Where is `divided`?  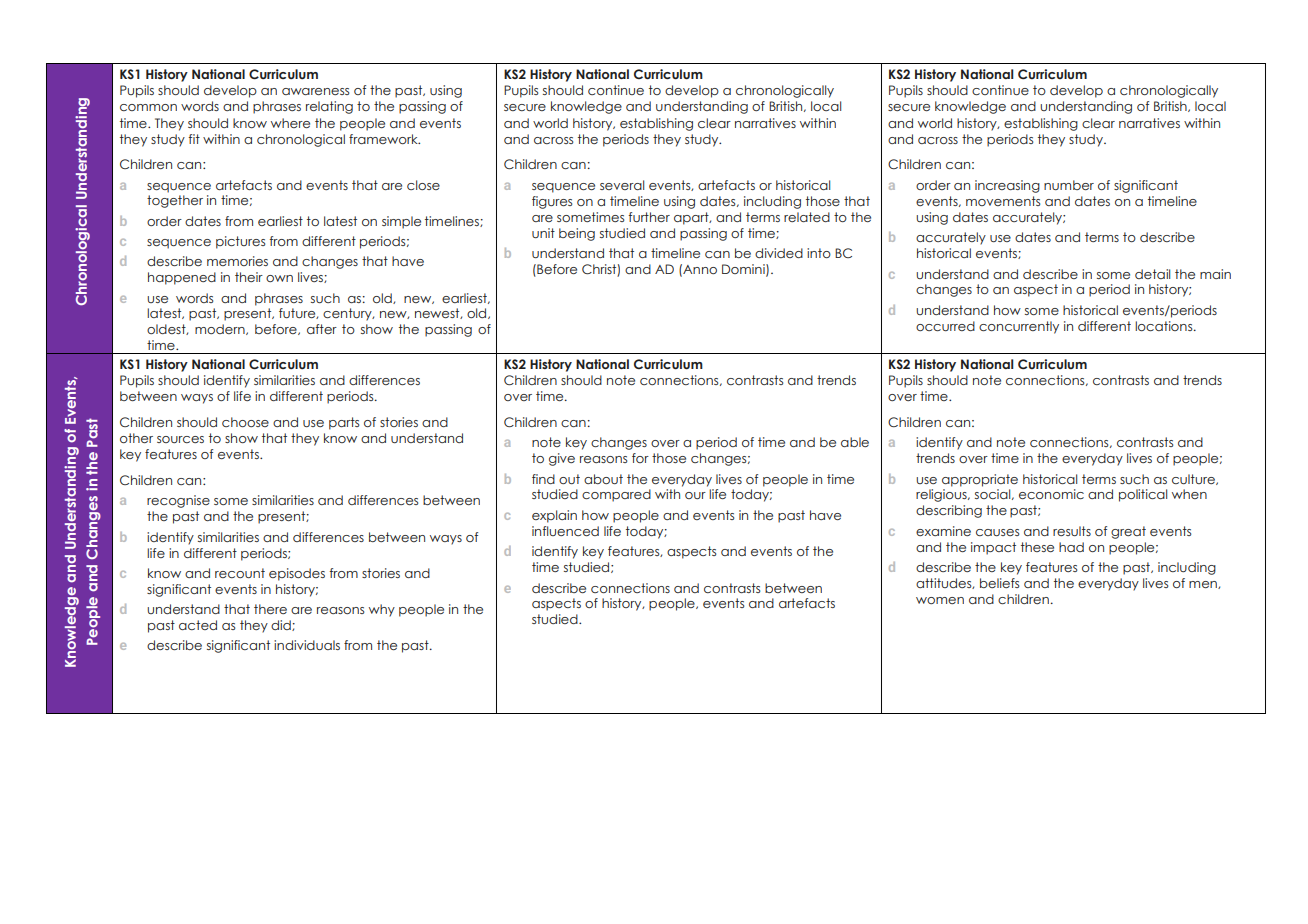 divided is located at coordinates (779, 253).
